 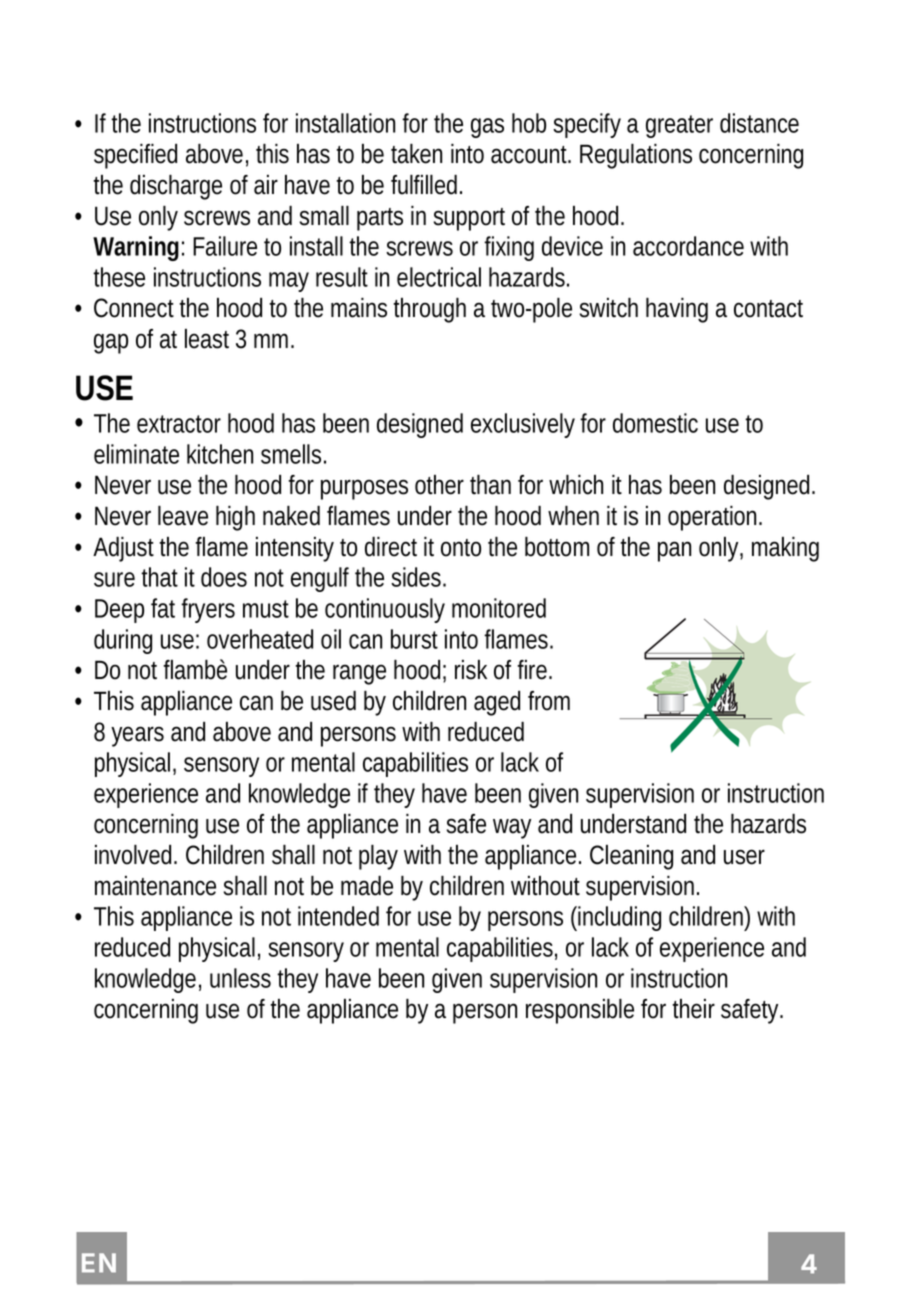 I want to click on responsible, so click(x=580, y=1011).
